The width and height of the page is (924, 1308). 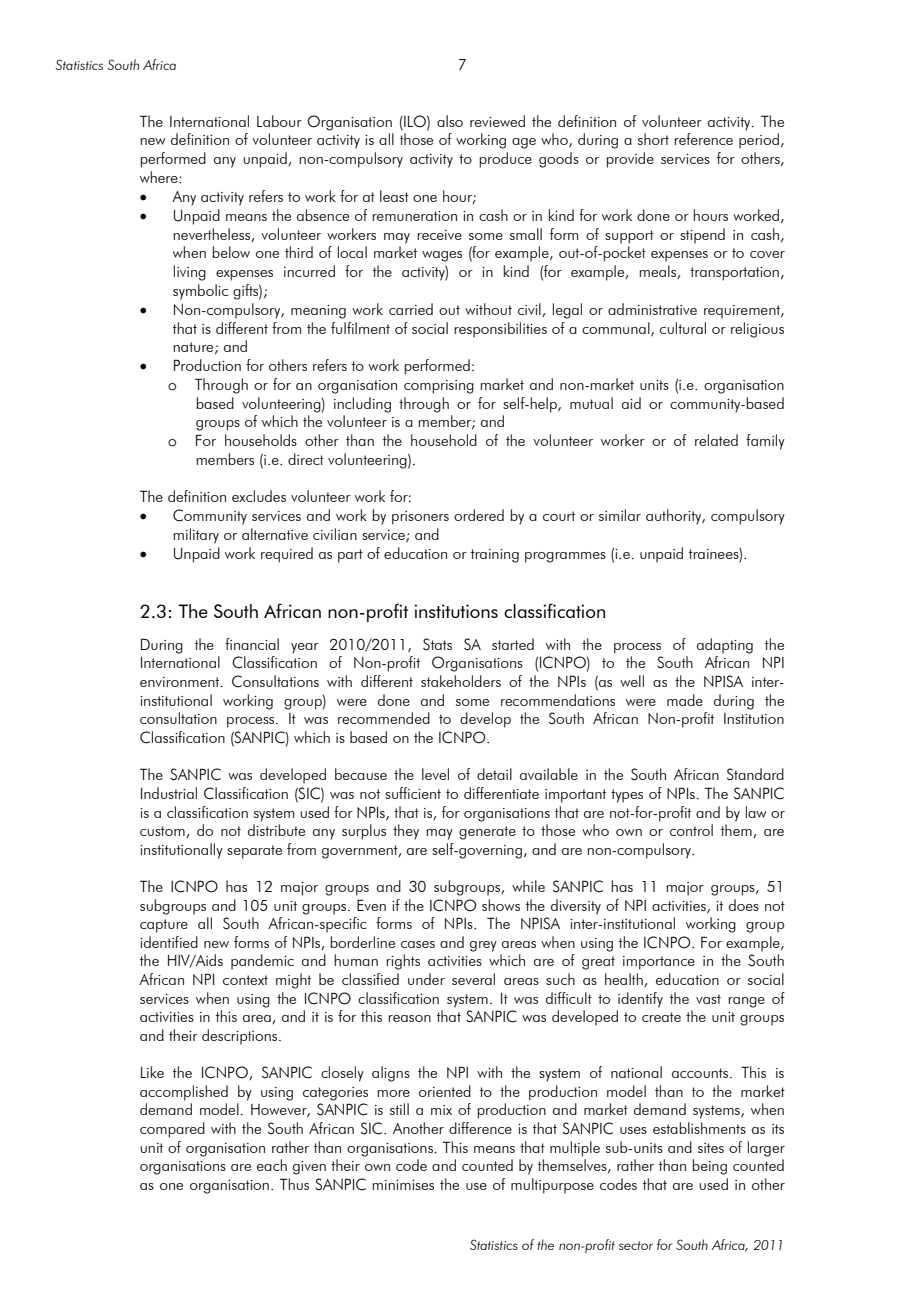 What do you see at coordinates (254, 852) in the page?
I see `separate` at bounding box center [254, 852].
